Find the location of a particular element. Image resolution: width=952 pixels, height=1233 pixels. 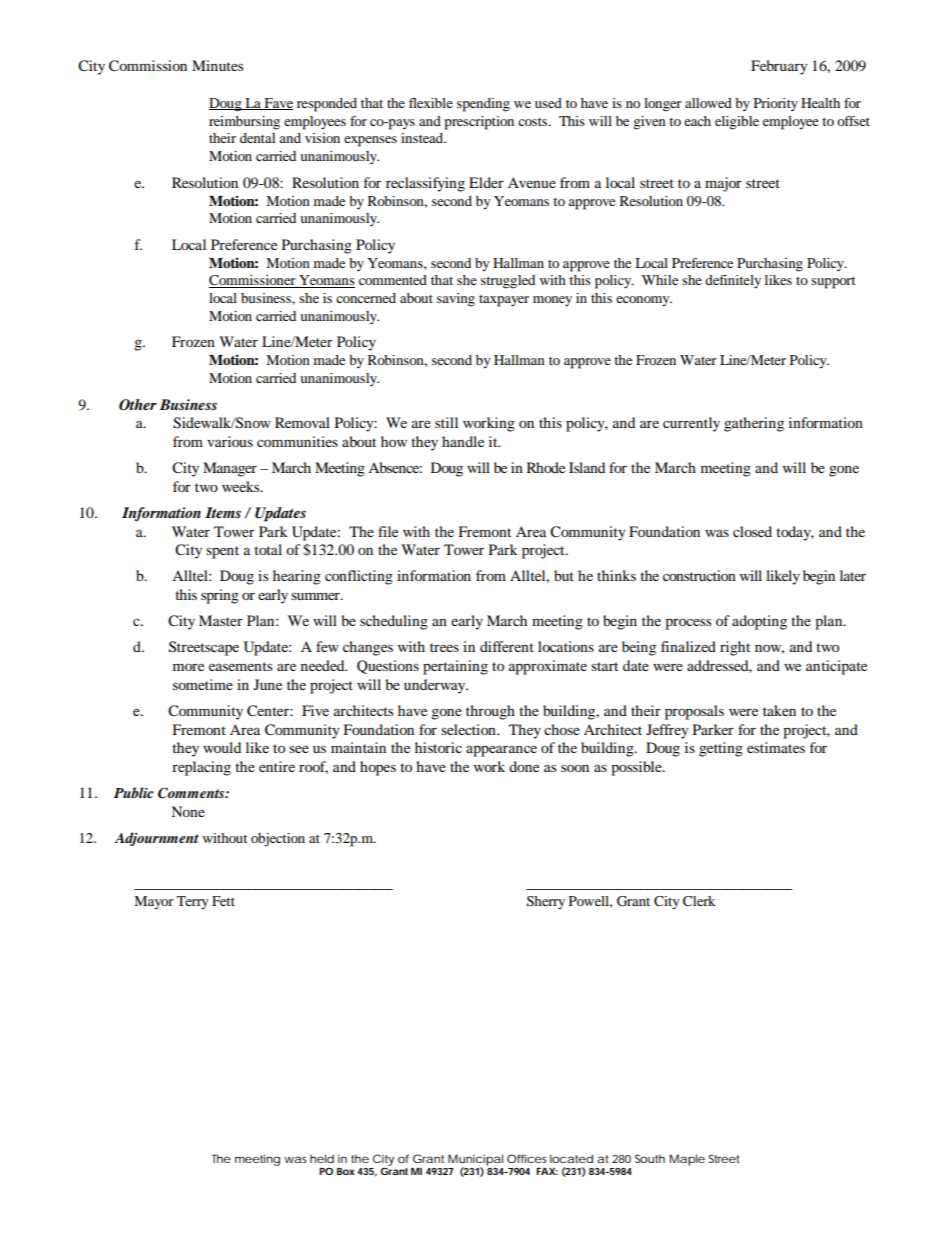

reimbursing is located at coordinates (244, 123).
